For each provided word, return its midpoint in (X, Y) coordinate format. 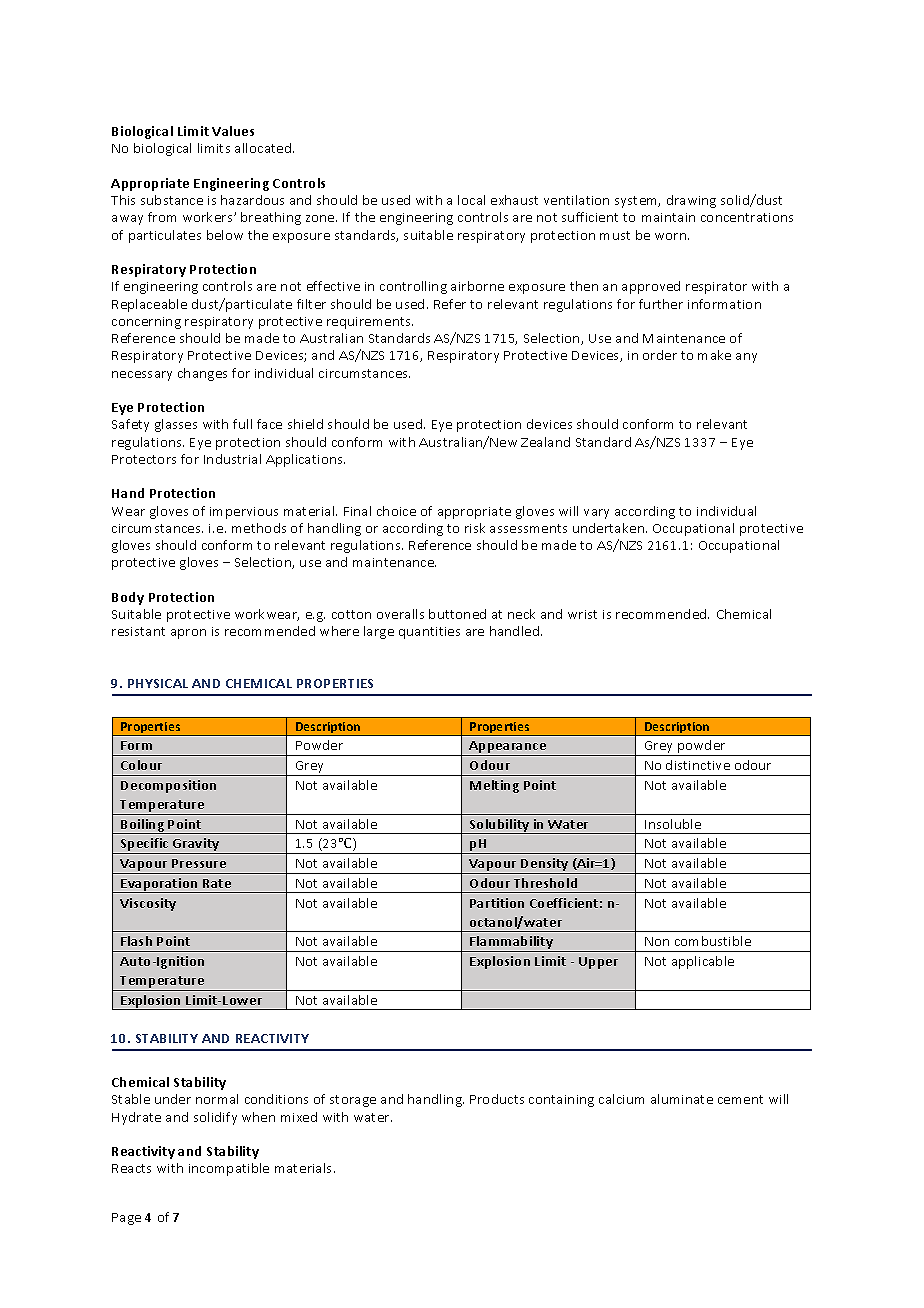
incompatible (229, 1169)
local (471, 200)
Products (497, 1099)
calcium (621, 1099)
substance (172, 200)
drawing (691, 201)
